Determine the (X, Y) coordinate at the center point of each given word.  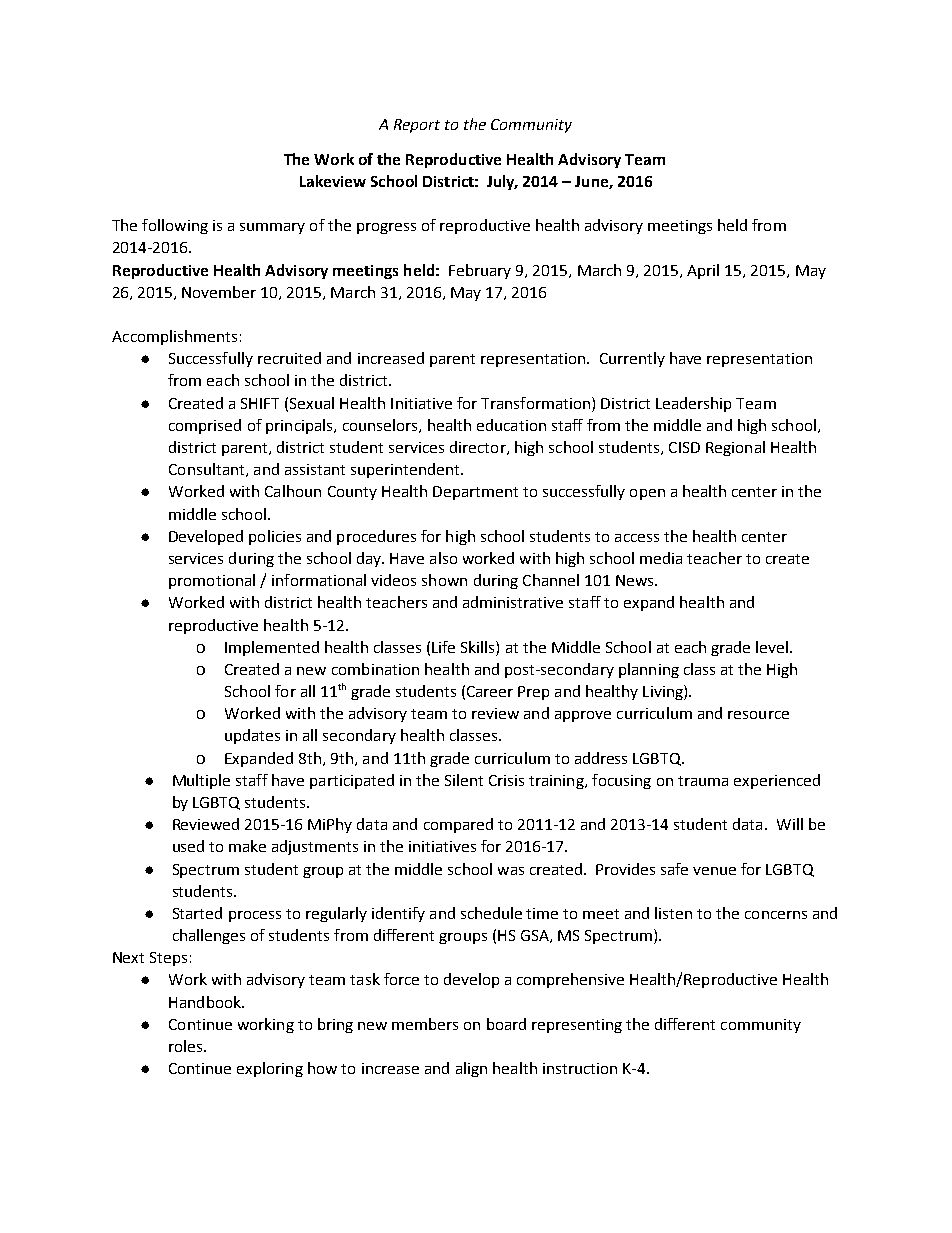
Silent (464, 780)
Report (417, 126)
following (175, 226)
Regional (735, 448)
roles (187, 1046)
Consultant (208, 470)
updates (252, 736)
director (479, 448)
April (703, 271)
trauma (703, 781)
